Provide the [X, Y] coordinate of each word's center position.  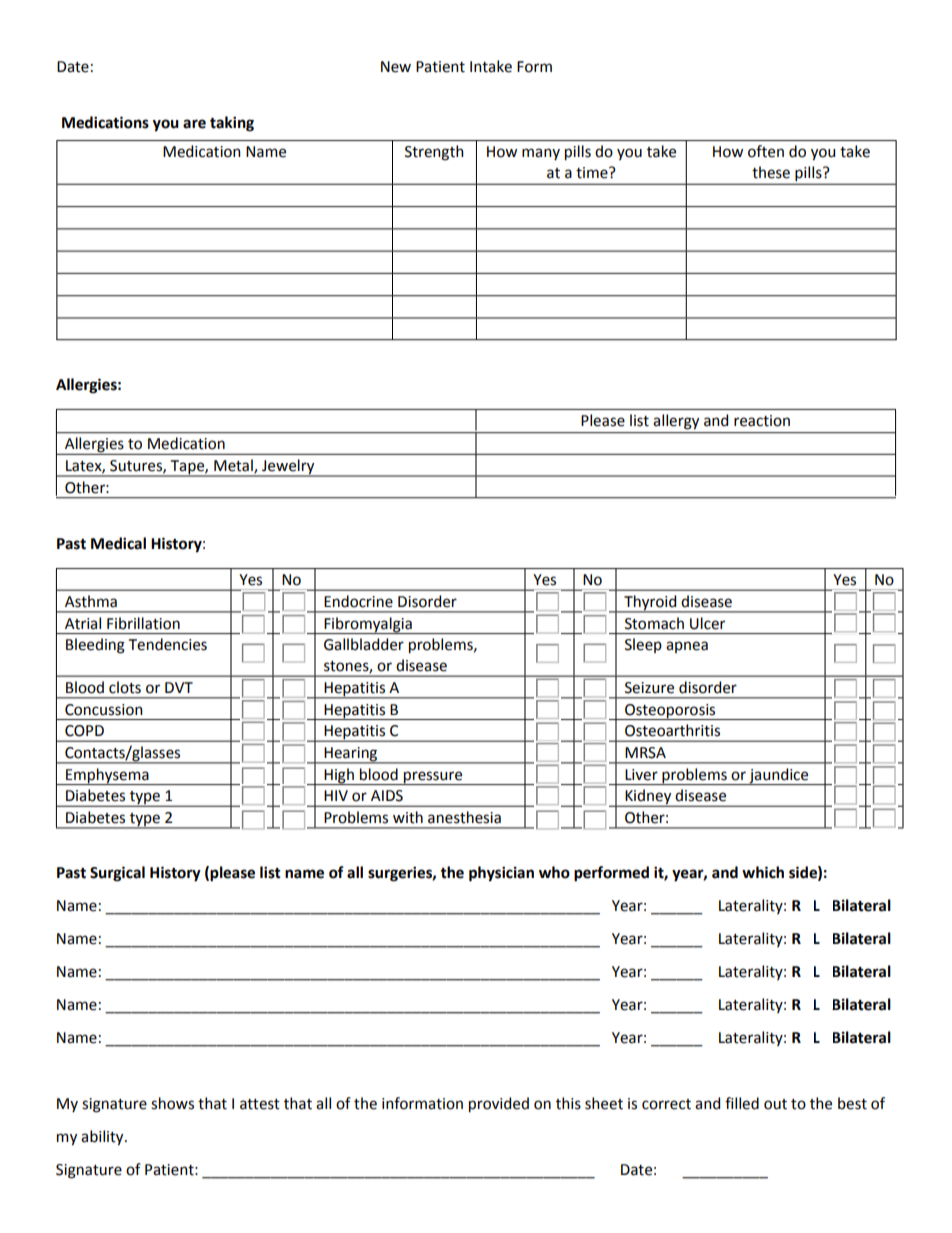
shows [172, 1103]
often [766, 151]
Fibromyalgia [368, 625]
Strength [434, 153]
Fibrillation [143, 623]
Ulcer [707, 623]
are [194, 124]
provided [499, 1105]
